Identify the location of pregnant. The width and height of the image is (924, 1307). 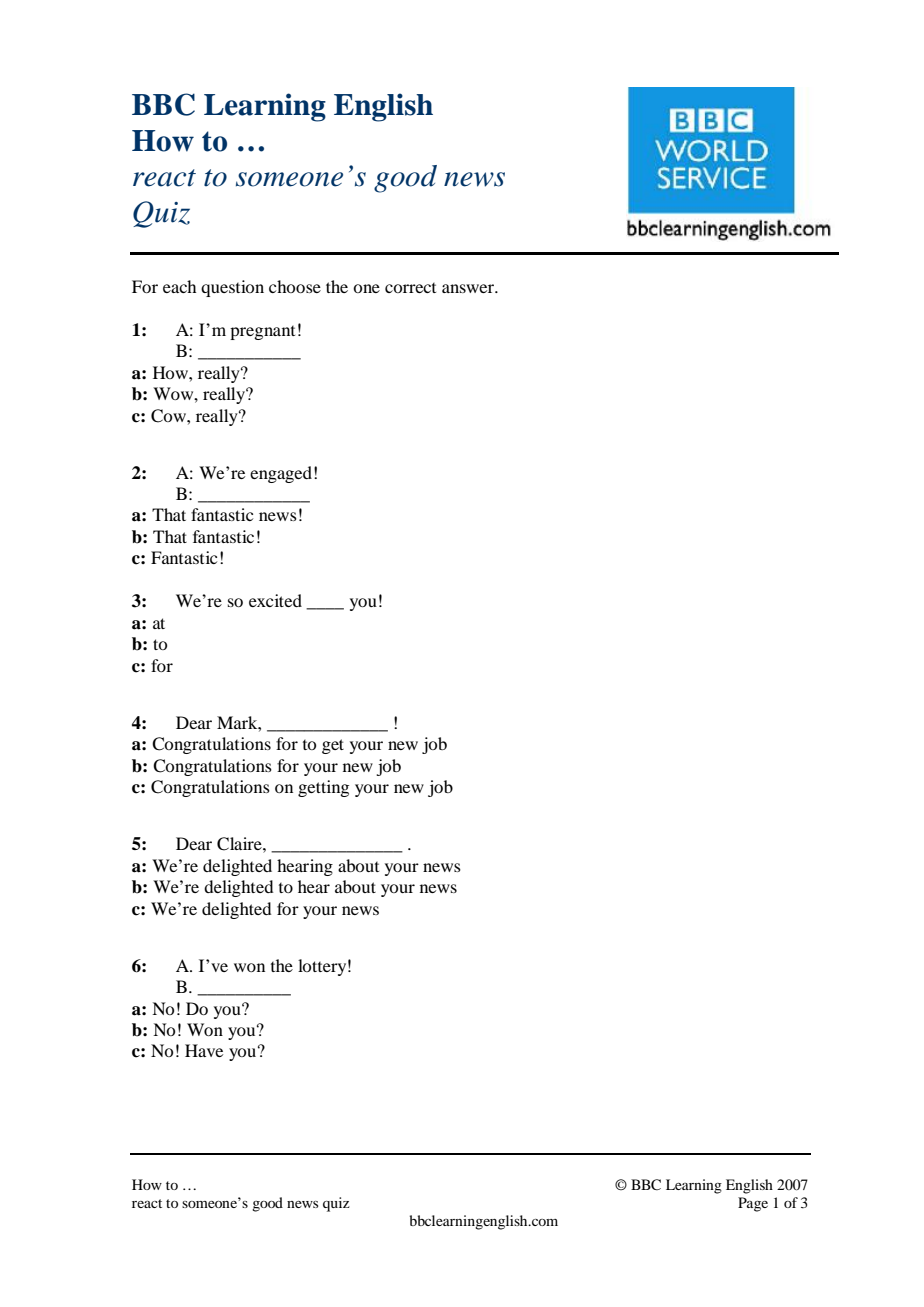
(262, 333).
